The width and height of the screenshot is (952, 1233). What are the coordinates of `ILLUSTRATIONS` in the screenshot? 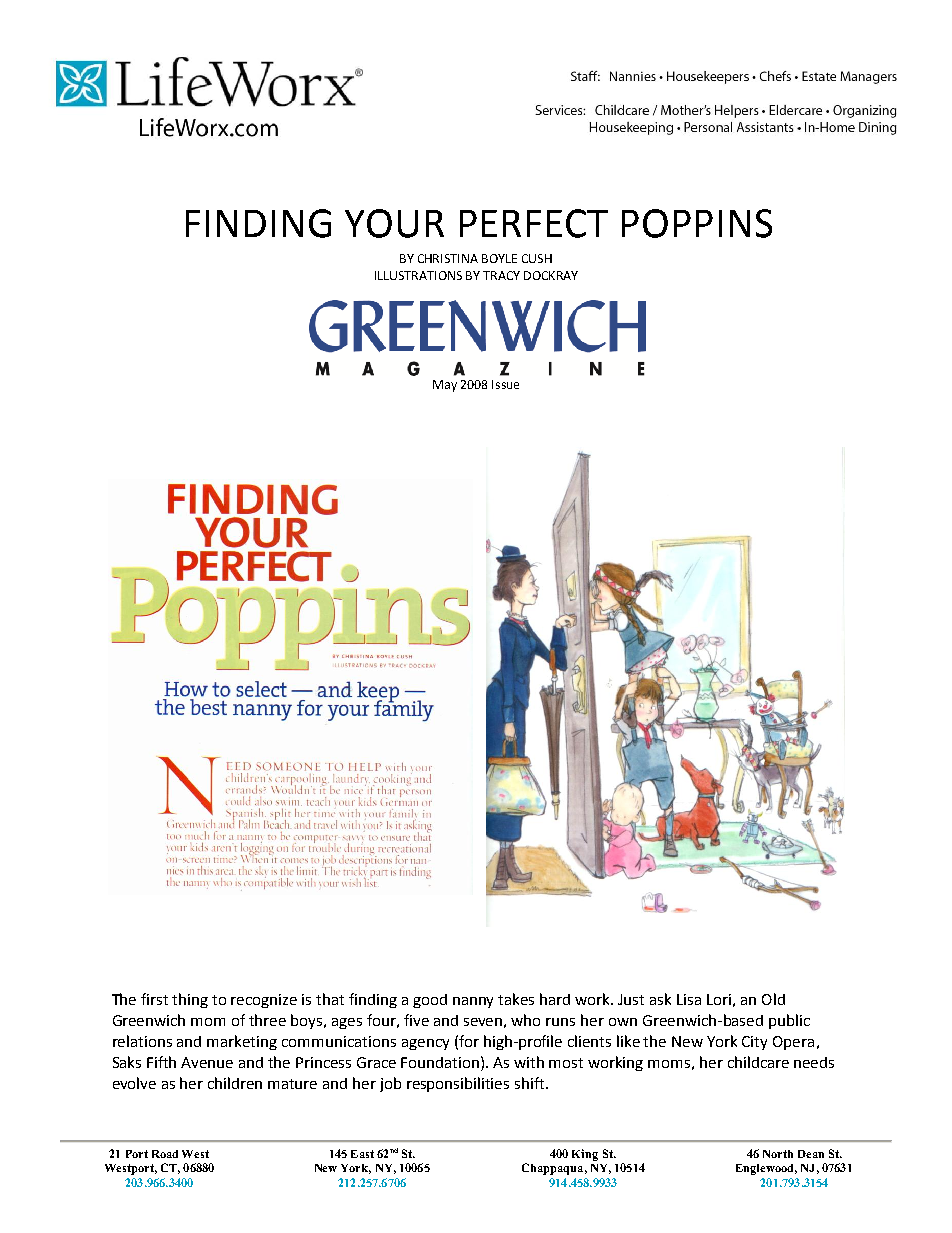 It's located at (418, 275).
